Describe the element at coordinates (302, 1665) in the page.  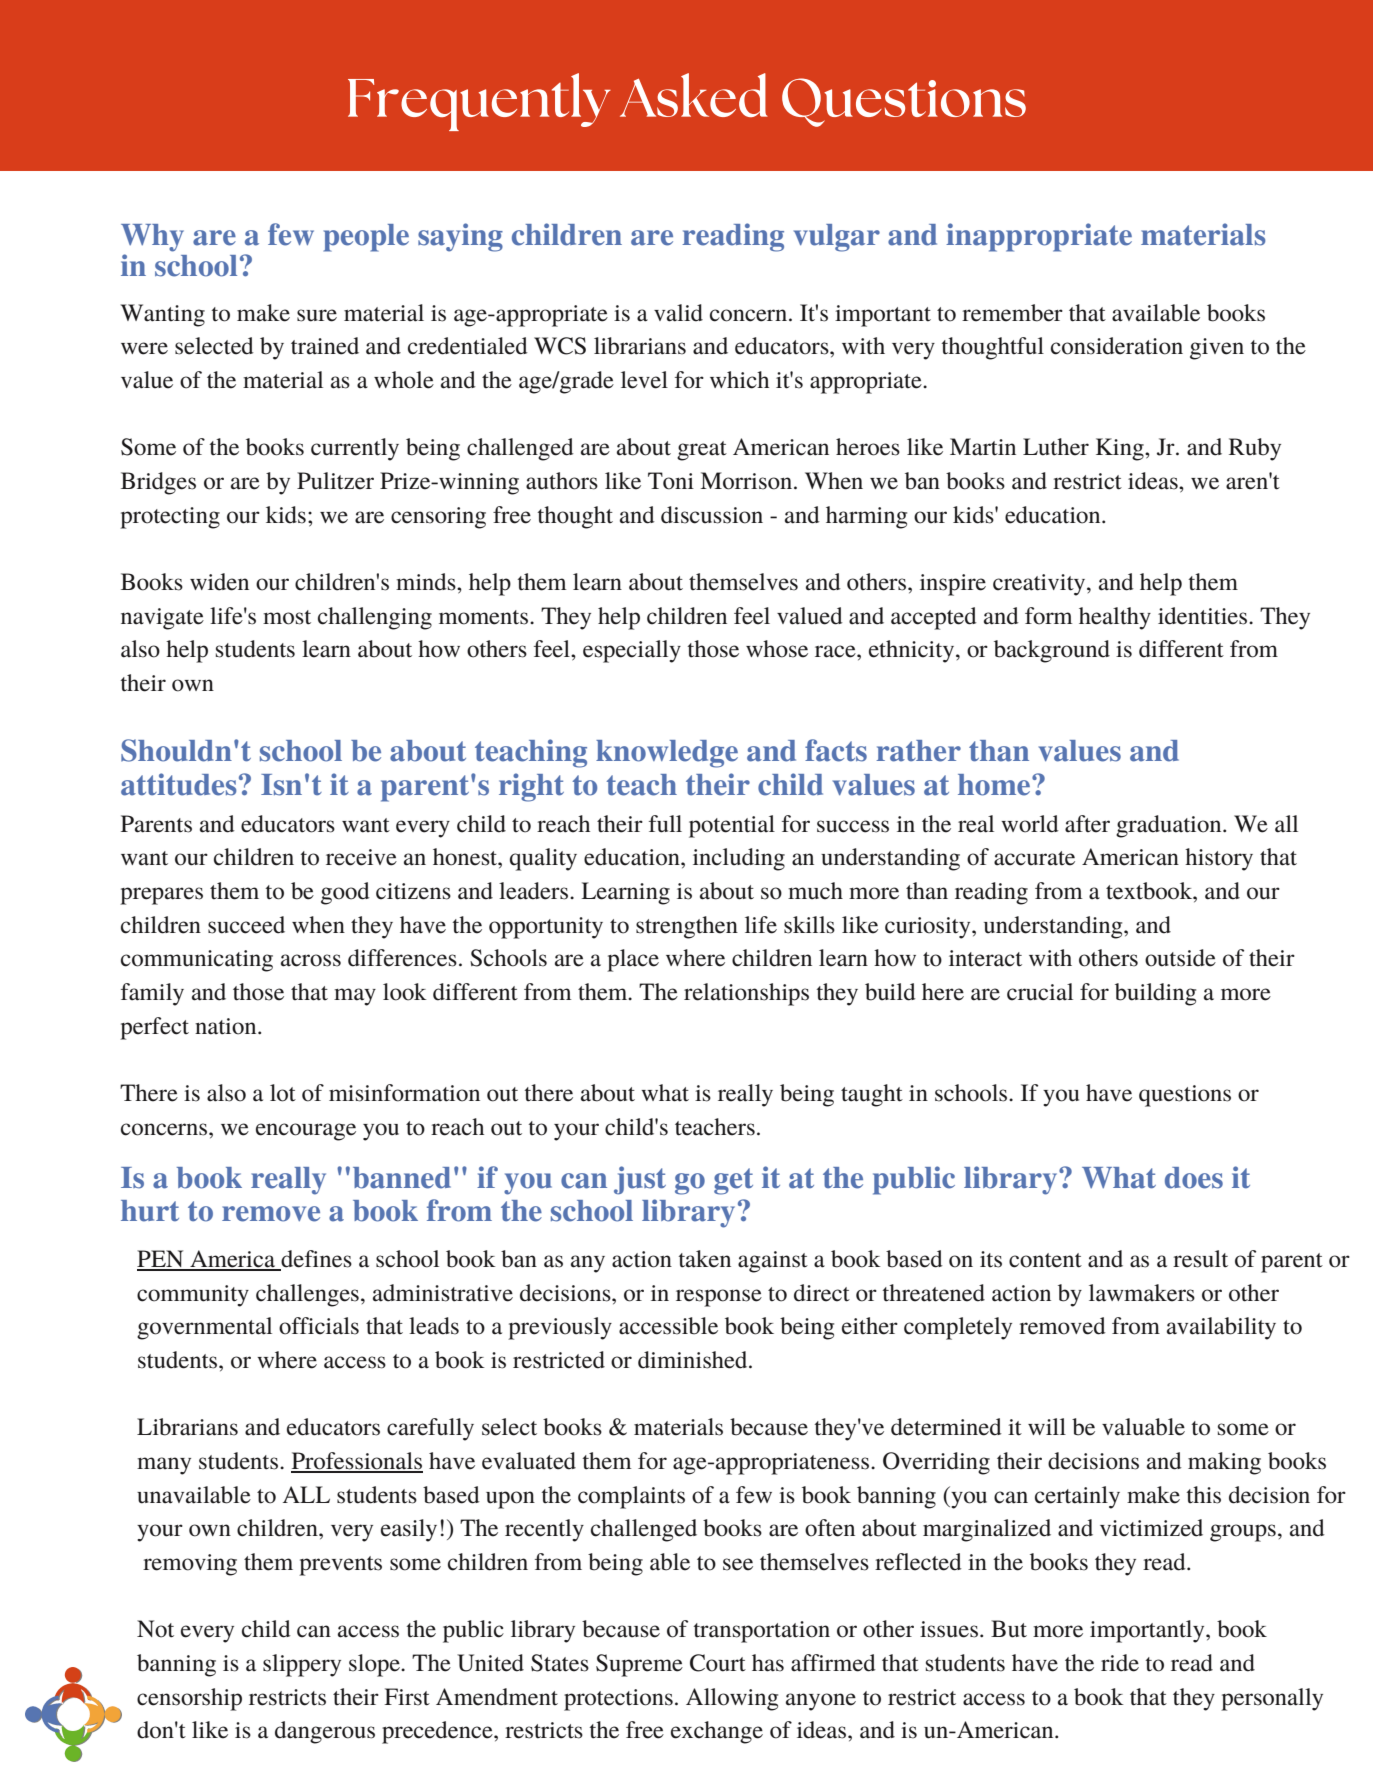
I see `slippery` at that location.
